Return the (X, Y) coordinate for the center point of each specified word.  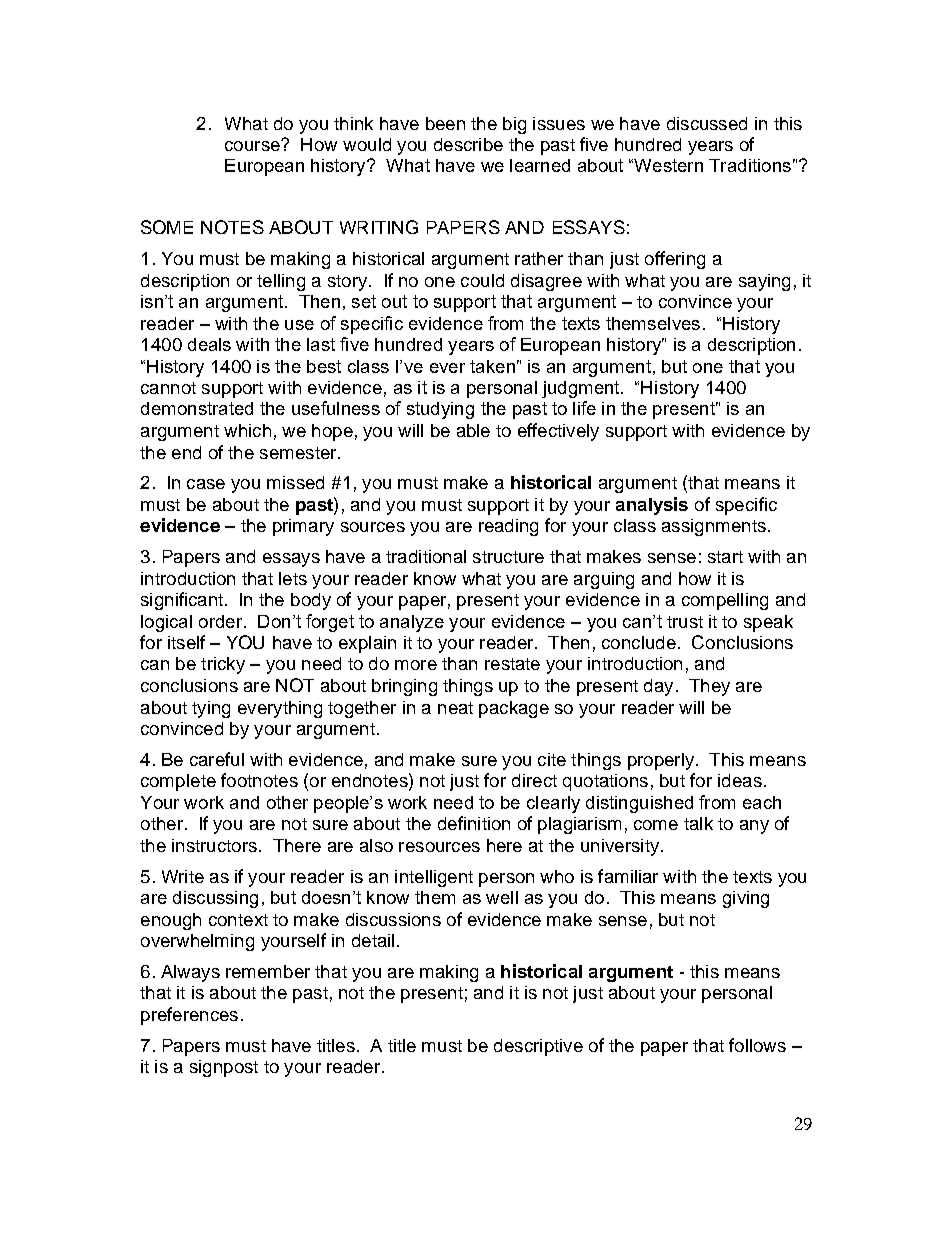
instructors (214, 845)
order (222, 621)
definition (474, 823)
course (253, 145)
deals (209, 344)
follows (757, 1045)
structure (508, 557)
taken (492, 366)
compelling (725, 601)
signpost (224, 1068)
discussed (707, 123)
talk (698, 823)
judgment (582, 389)
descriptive (538, 1047)
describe (468, 144)
